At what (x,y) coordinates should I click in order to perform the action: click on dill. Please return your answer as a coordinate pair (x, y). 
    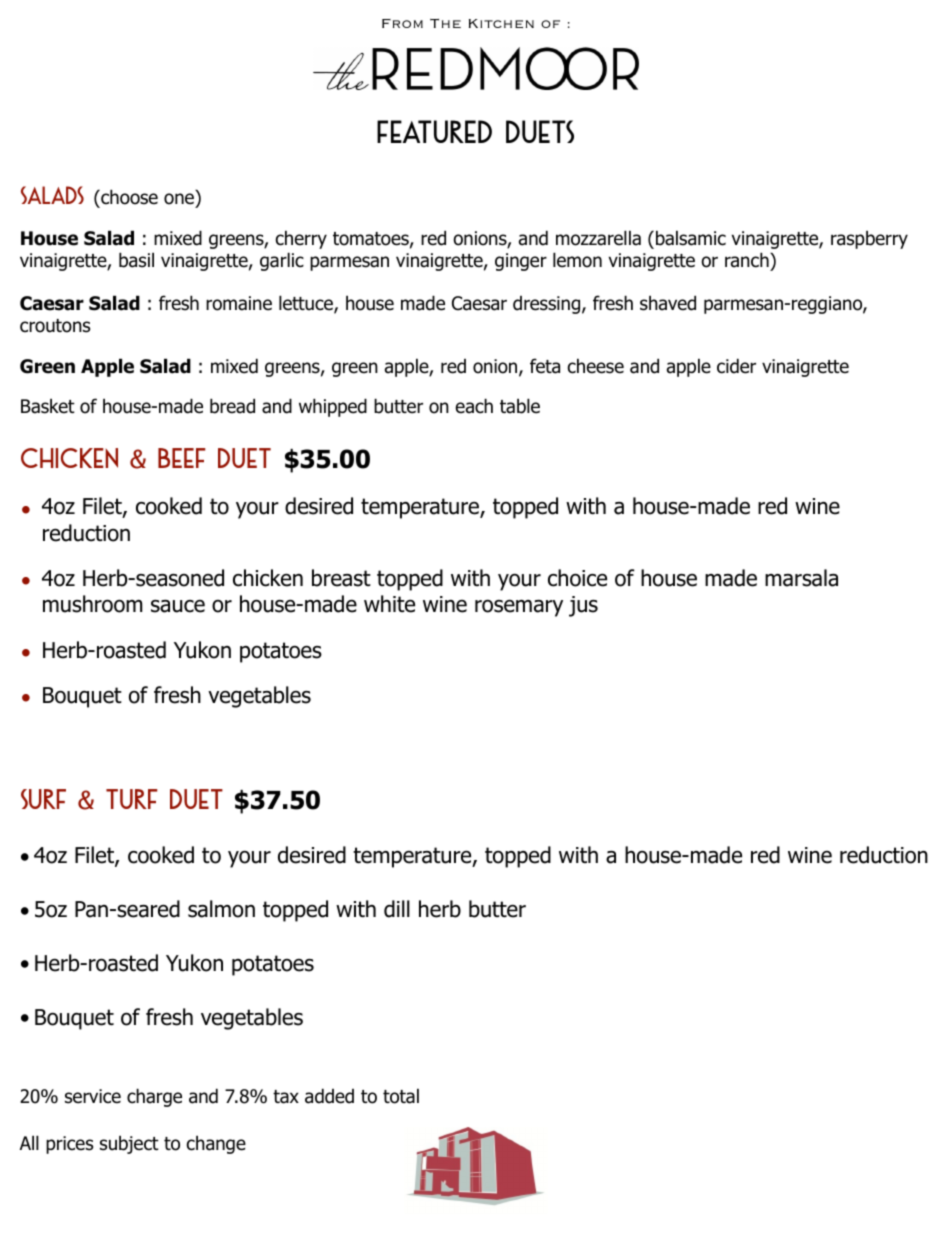
    Looking at the image, I should click on (397, 909).
